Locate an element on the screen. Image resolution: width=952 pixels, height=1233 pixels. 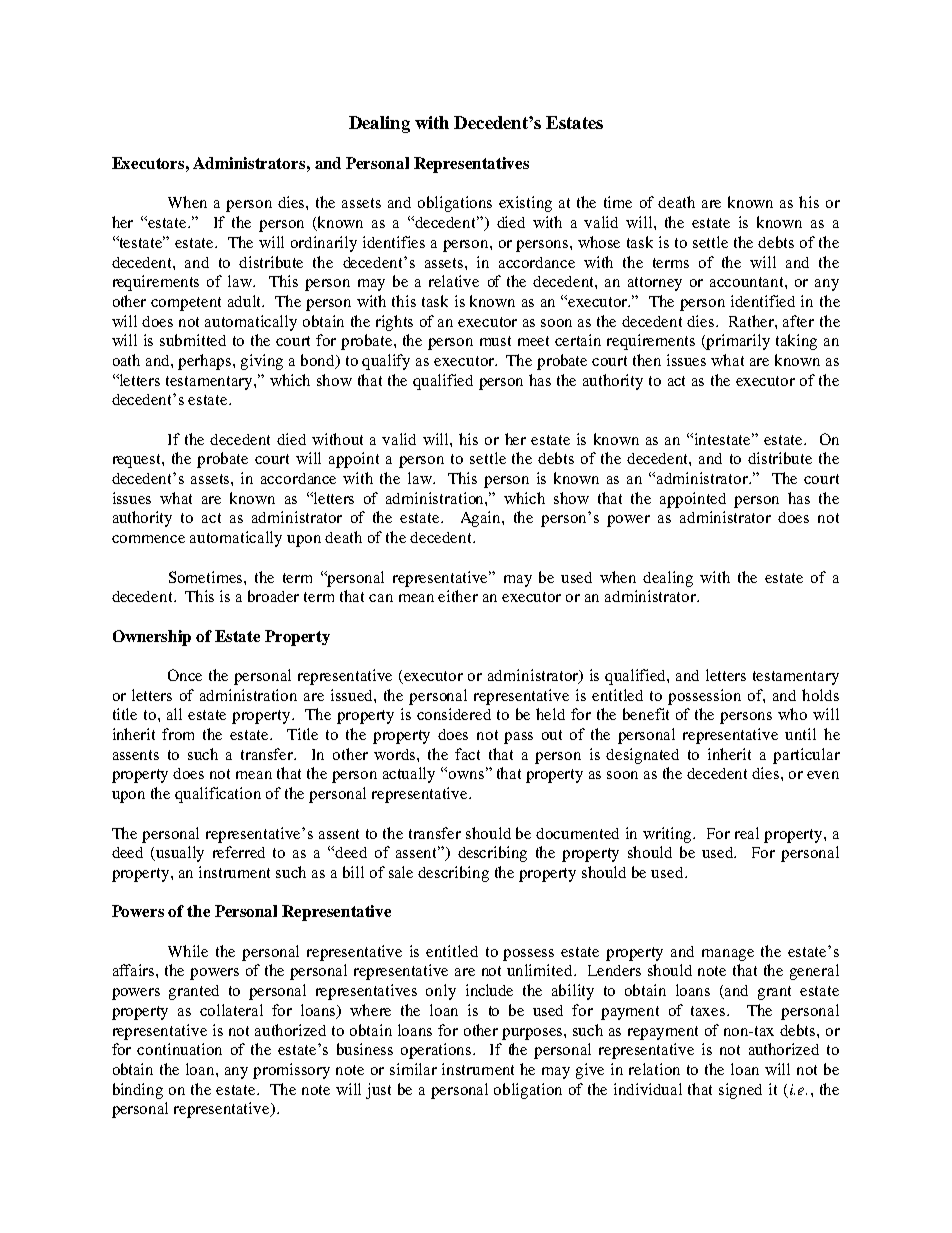
identified is located at coordinates (763, 301).
